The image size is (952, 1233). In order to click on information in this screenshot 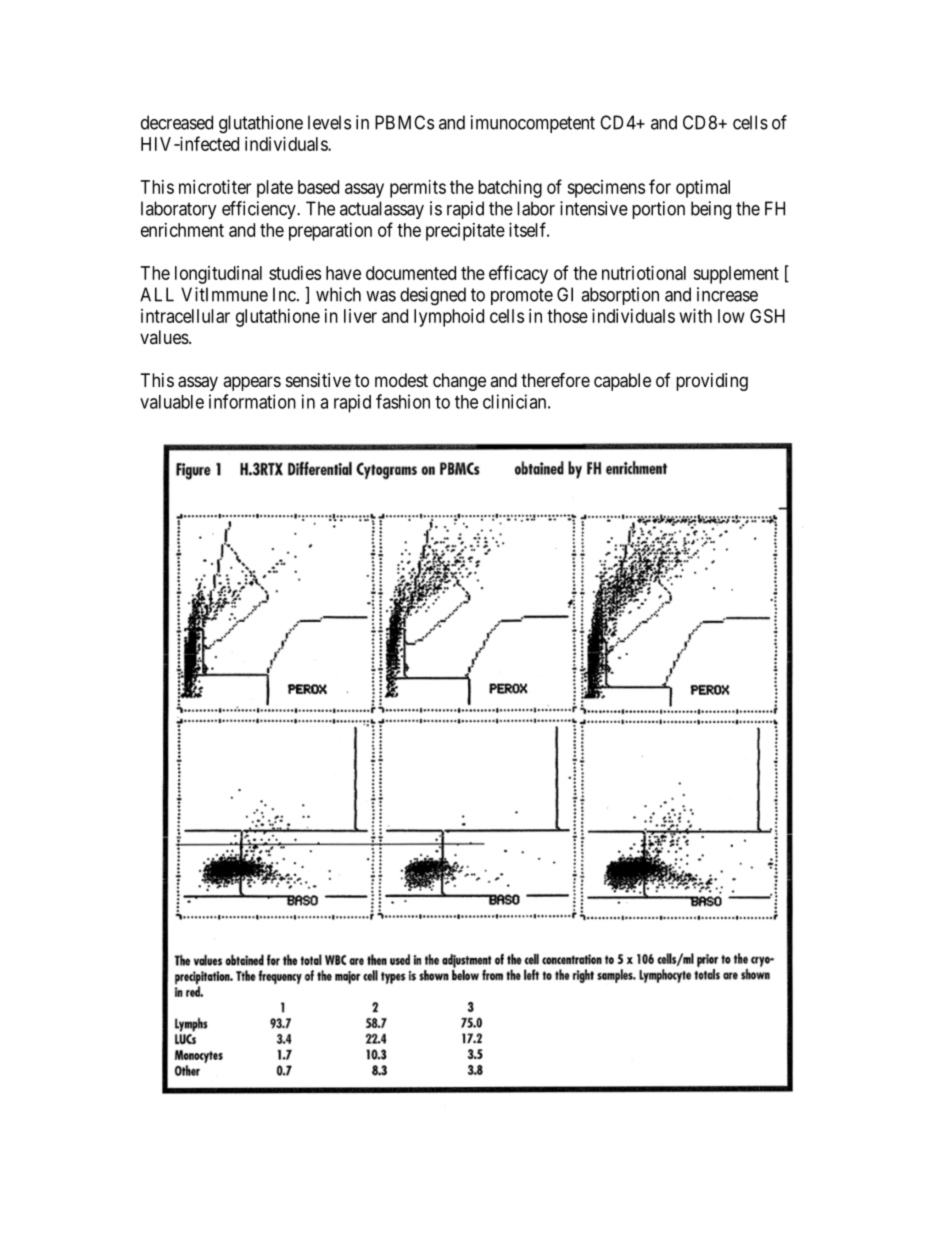, I will do `click(252, 401)`.
